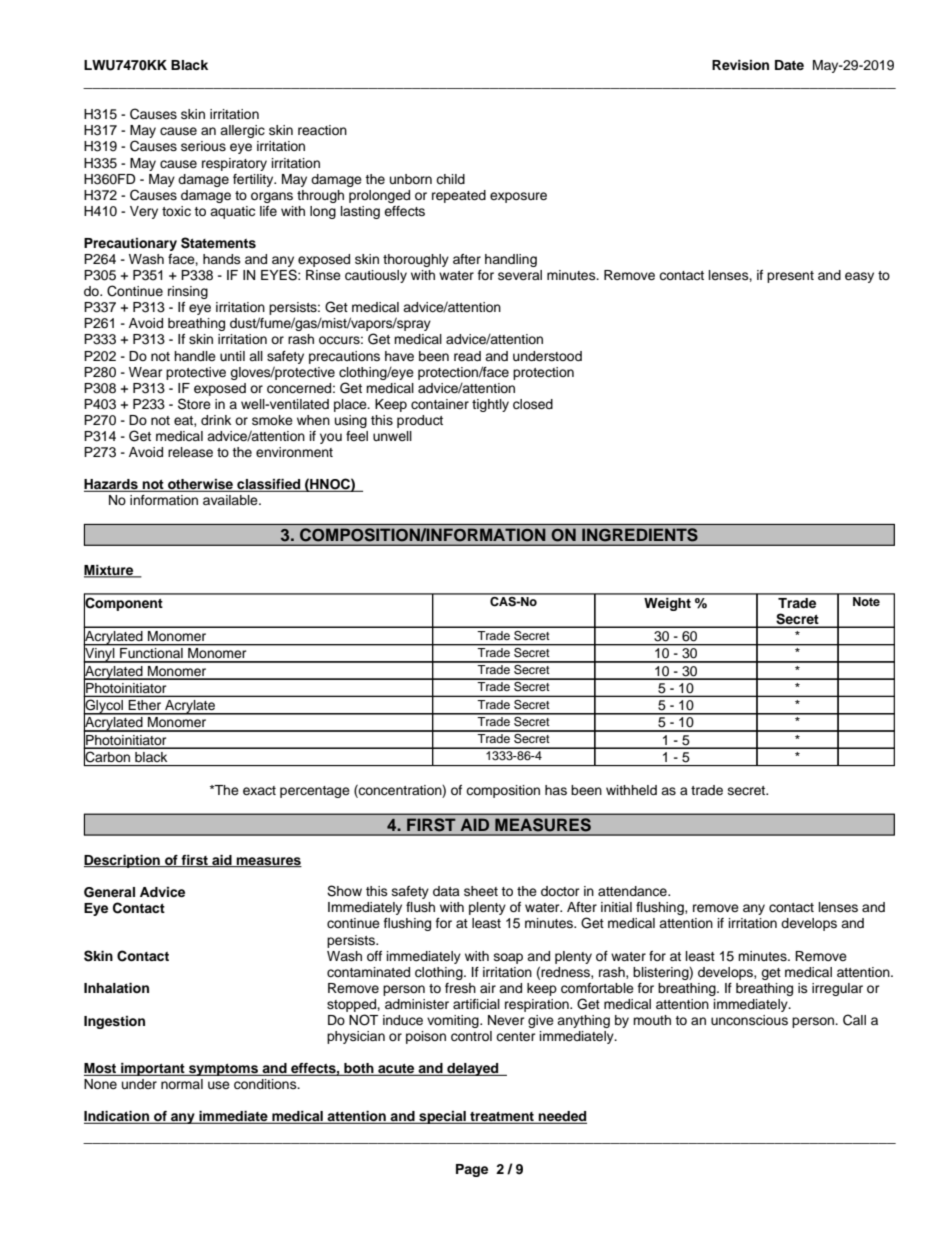 The image size is (952, 1233). I want to click on attendance, so click(633, 891).
